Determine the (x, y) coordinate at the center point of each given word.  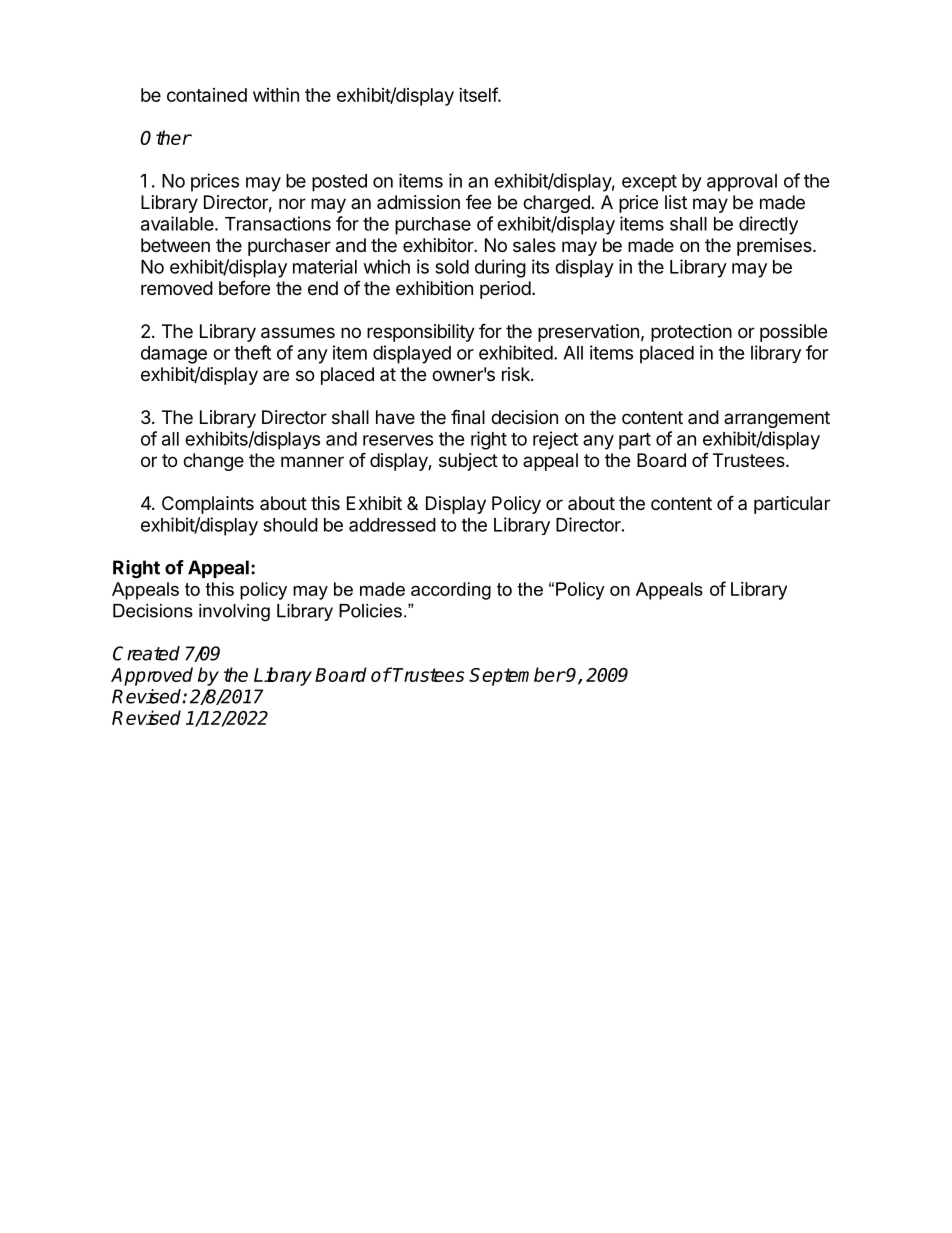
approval (742, 183)
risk (517, 374)
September (517, 676)
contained (207, 95)
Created (146, 653)
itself (479, 94)
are (276, 375)
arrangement (777, 419)
